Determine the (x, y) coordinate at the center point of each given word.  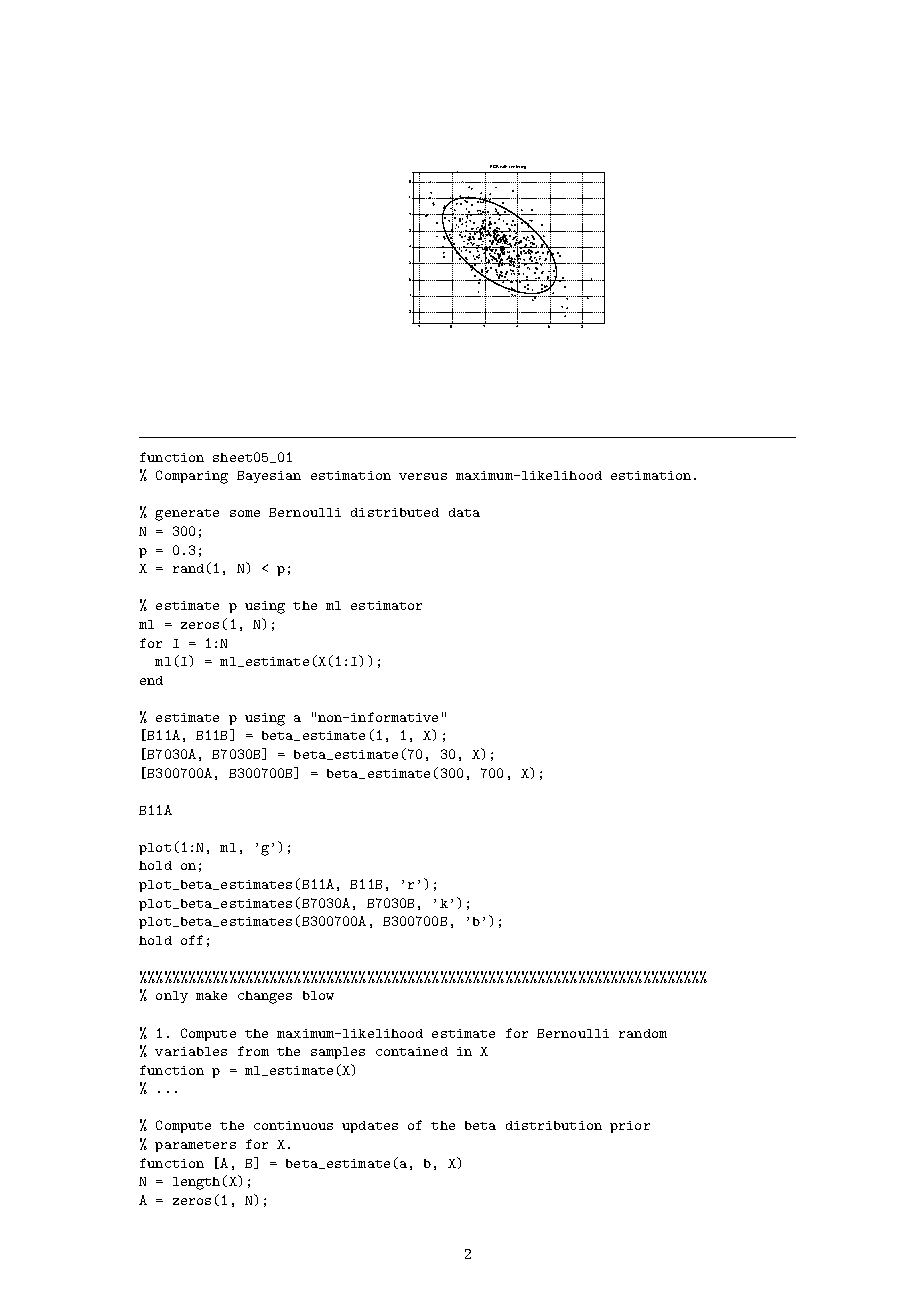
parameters (195, 1146)
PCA (494, 166)
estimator (386, 605)
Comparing (192, 477)
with (503, 166)
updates (370, 1127)
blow (318, 995)
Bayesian (269, 477)
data (464, 512)
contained (412, 1051)
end (151, 680)
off (192, 940)
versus (423, 476)
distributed (395, 512)
